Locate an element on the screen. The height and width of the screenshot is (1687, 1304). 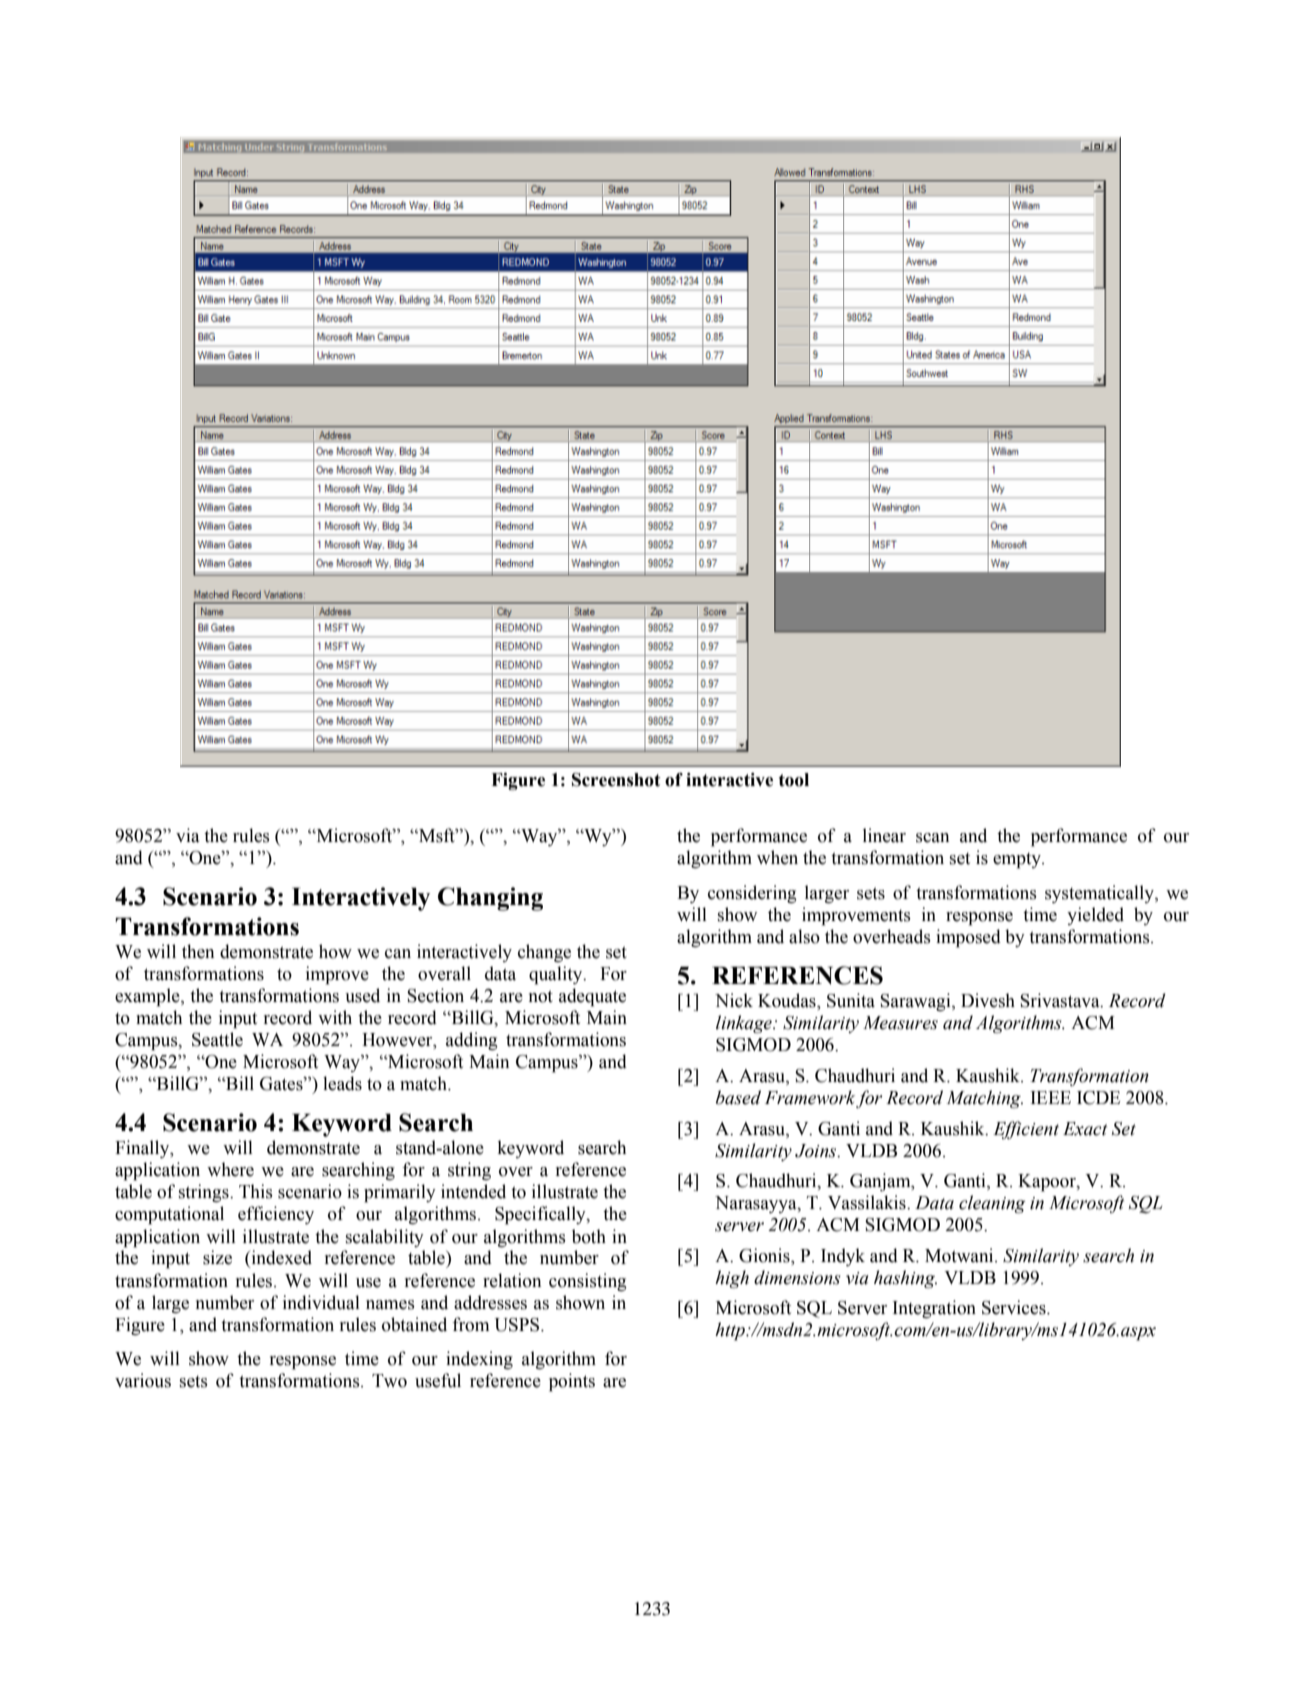
Screenshot is located at coordinates (616, 780).
